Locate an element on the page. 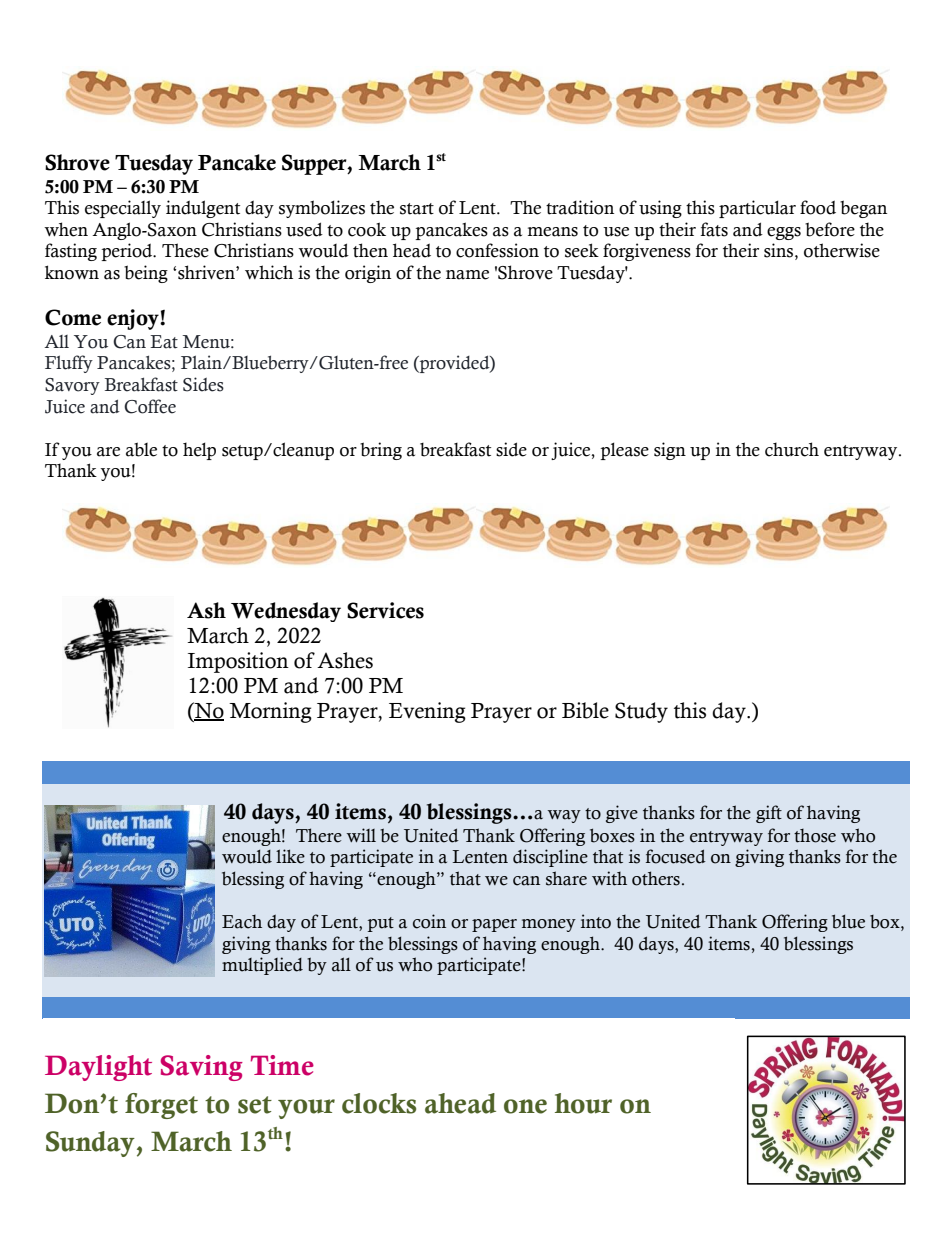  Imposition is located at coordinates (238, 662).
